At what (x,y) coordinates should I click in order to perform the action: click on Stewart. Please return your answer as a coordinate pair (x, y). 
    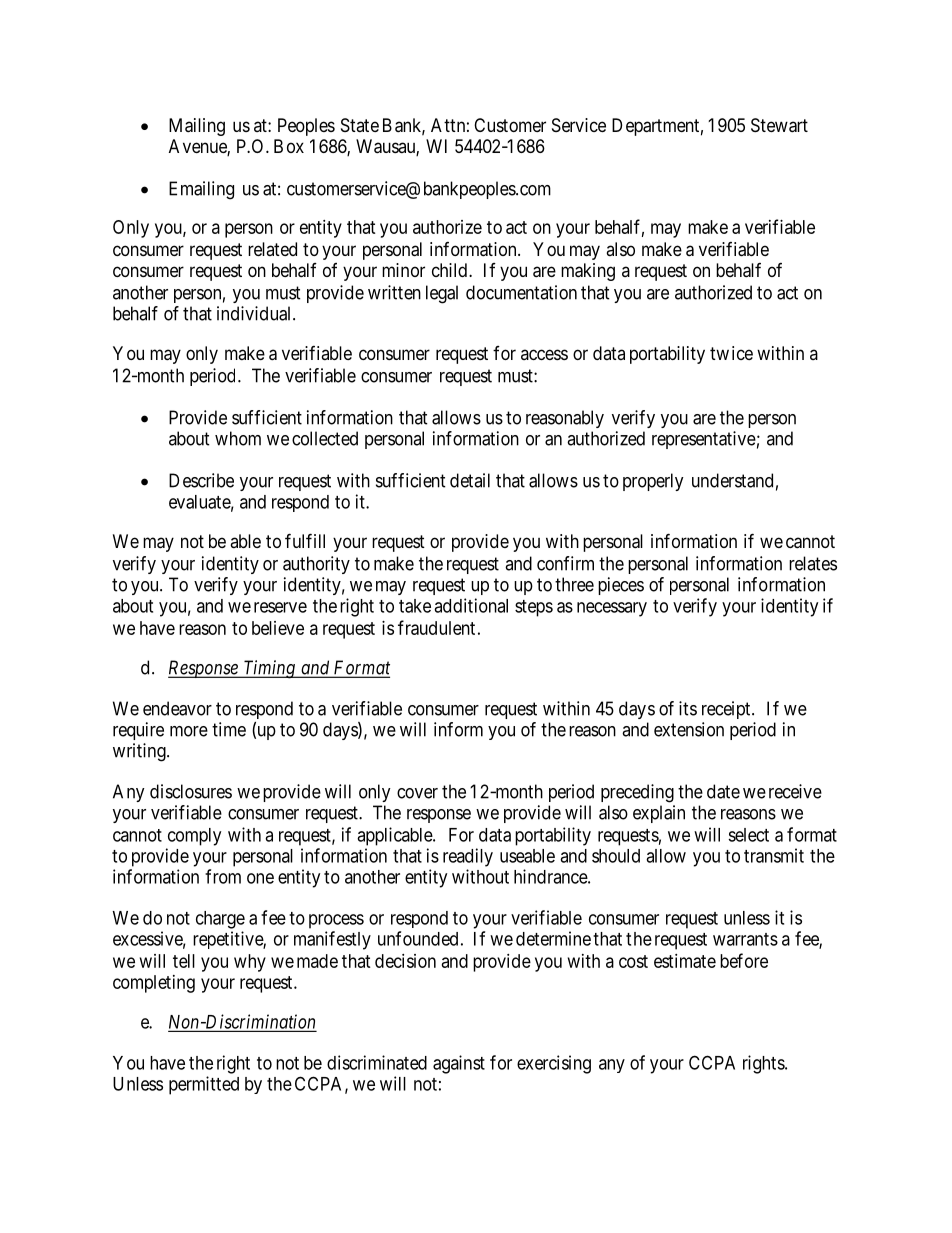
    Looking at the image, I should click on (779, 125).
